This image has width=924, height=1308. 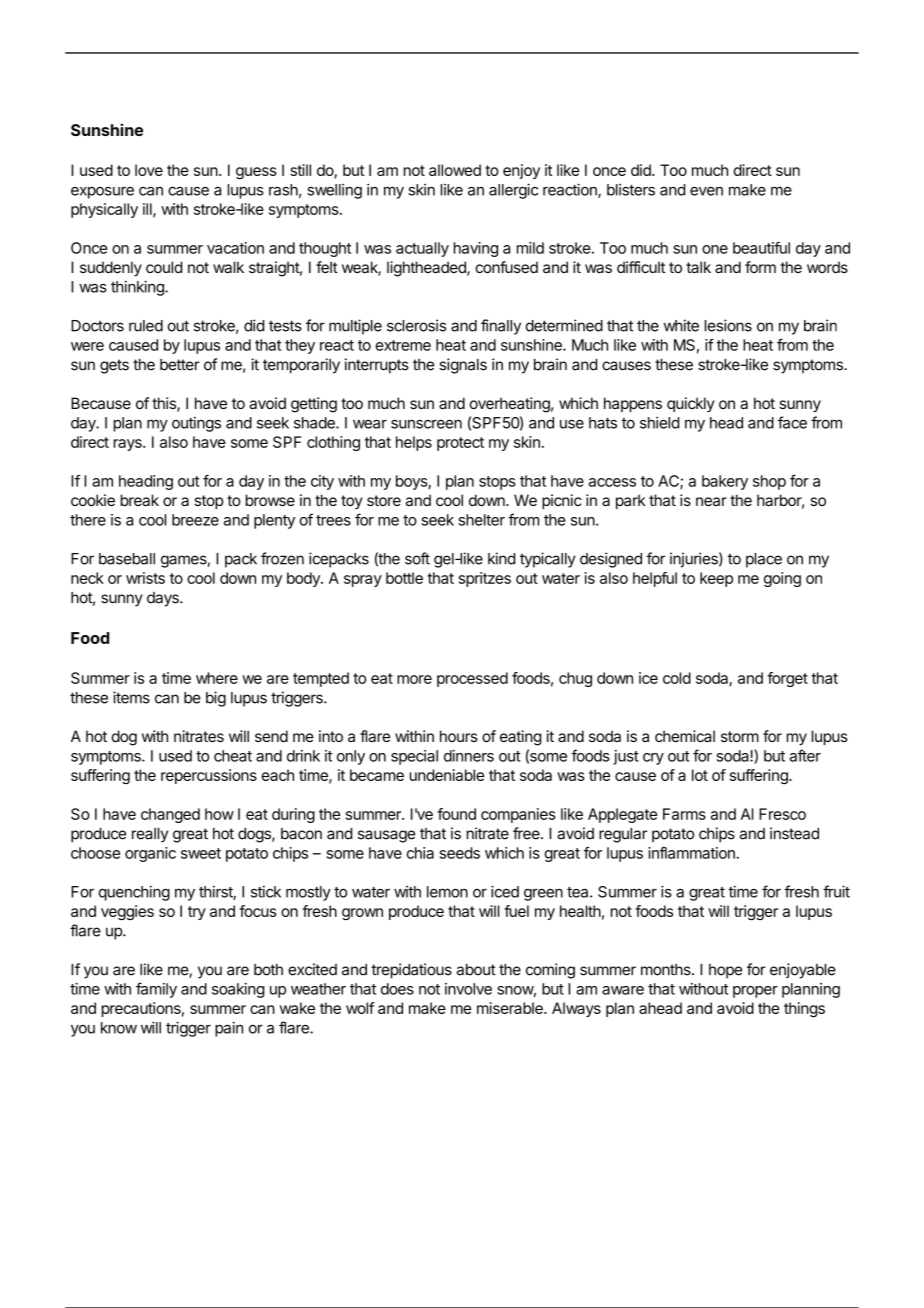 I want to click on rays, so click(x=129, y=445).
